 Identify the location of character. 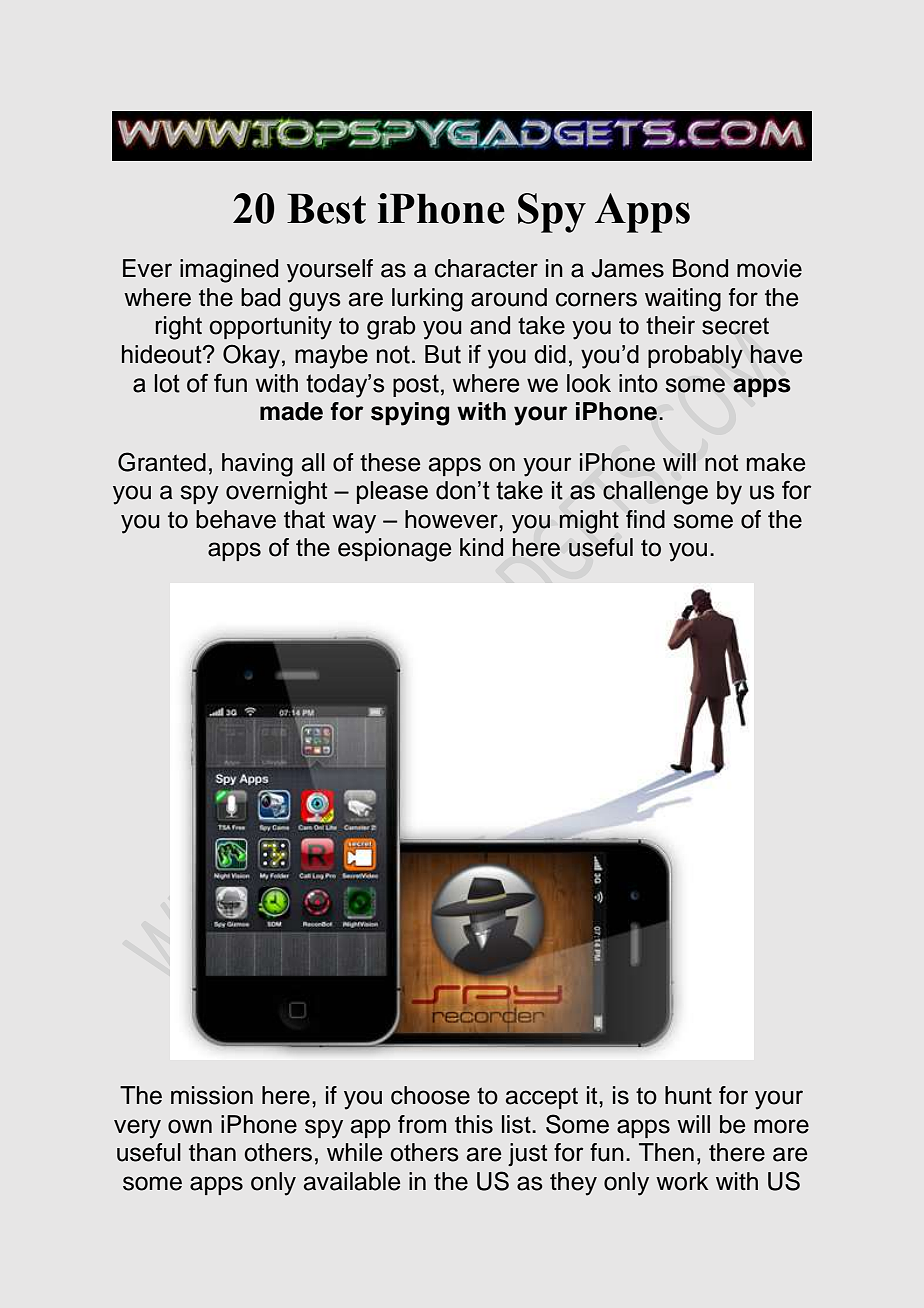
(486, 268).
